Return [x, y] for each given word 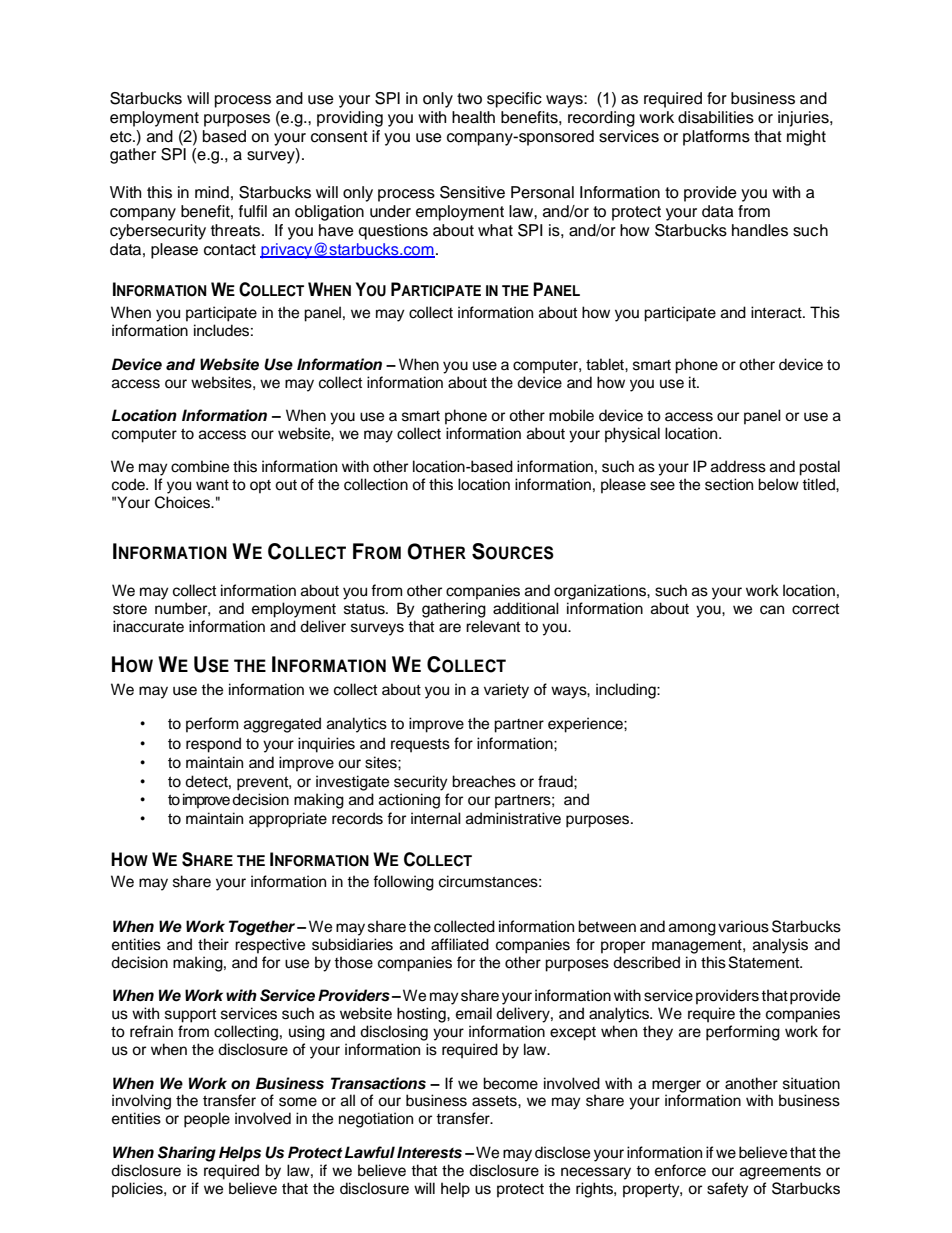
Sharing [187, 1154]
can [772, 610]
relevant [493, 626]
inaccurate [148, 626]
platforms [716, 138]
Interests [429, 1152]
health [473, 117]
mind [212, 192]
